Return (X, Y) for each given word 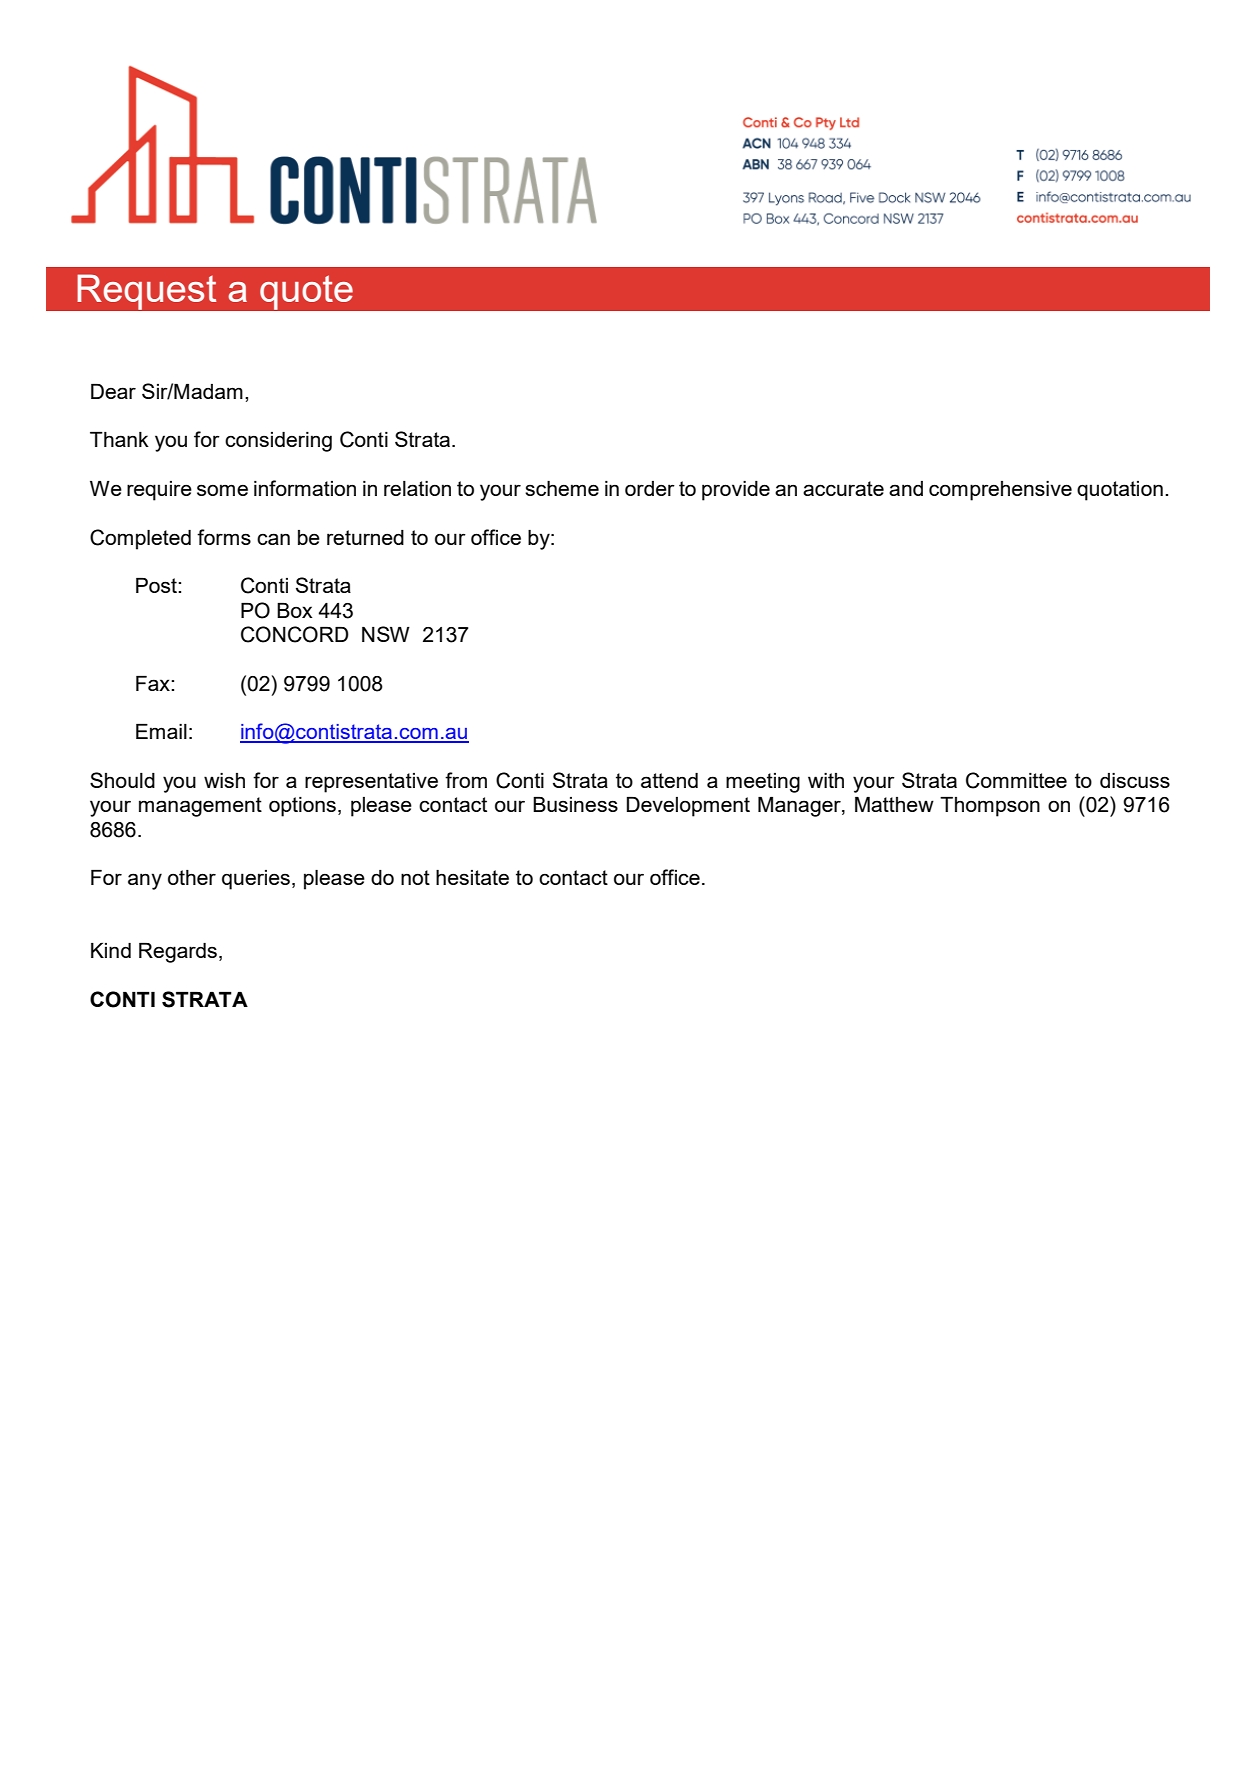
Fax (154, 683)
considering (278, 442)
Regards (178, 953)
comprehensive (1000, 491)
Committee (1016, 780)
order (650, 488)
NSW (386, 634)
